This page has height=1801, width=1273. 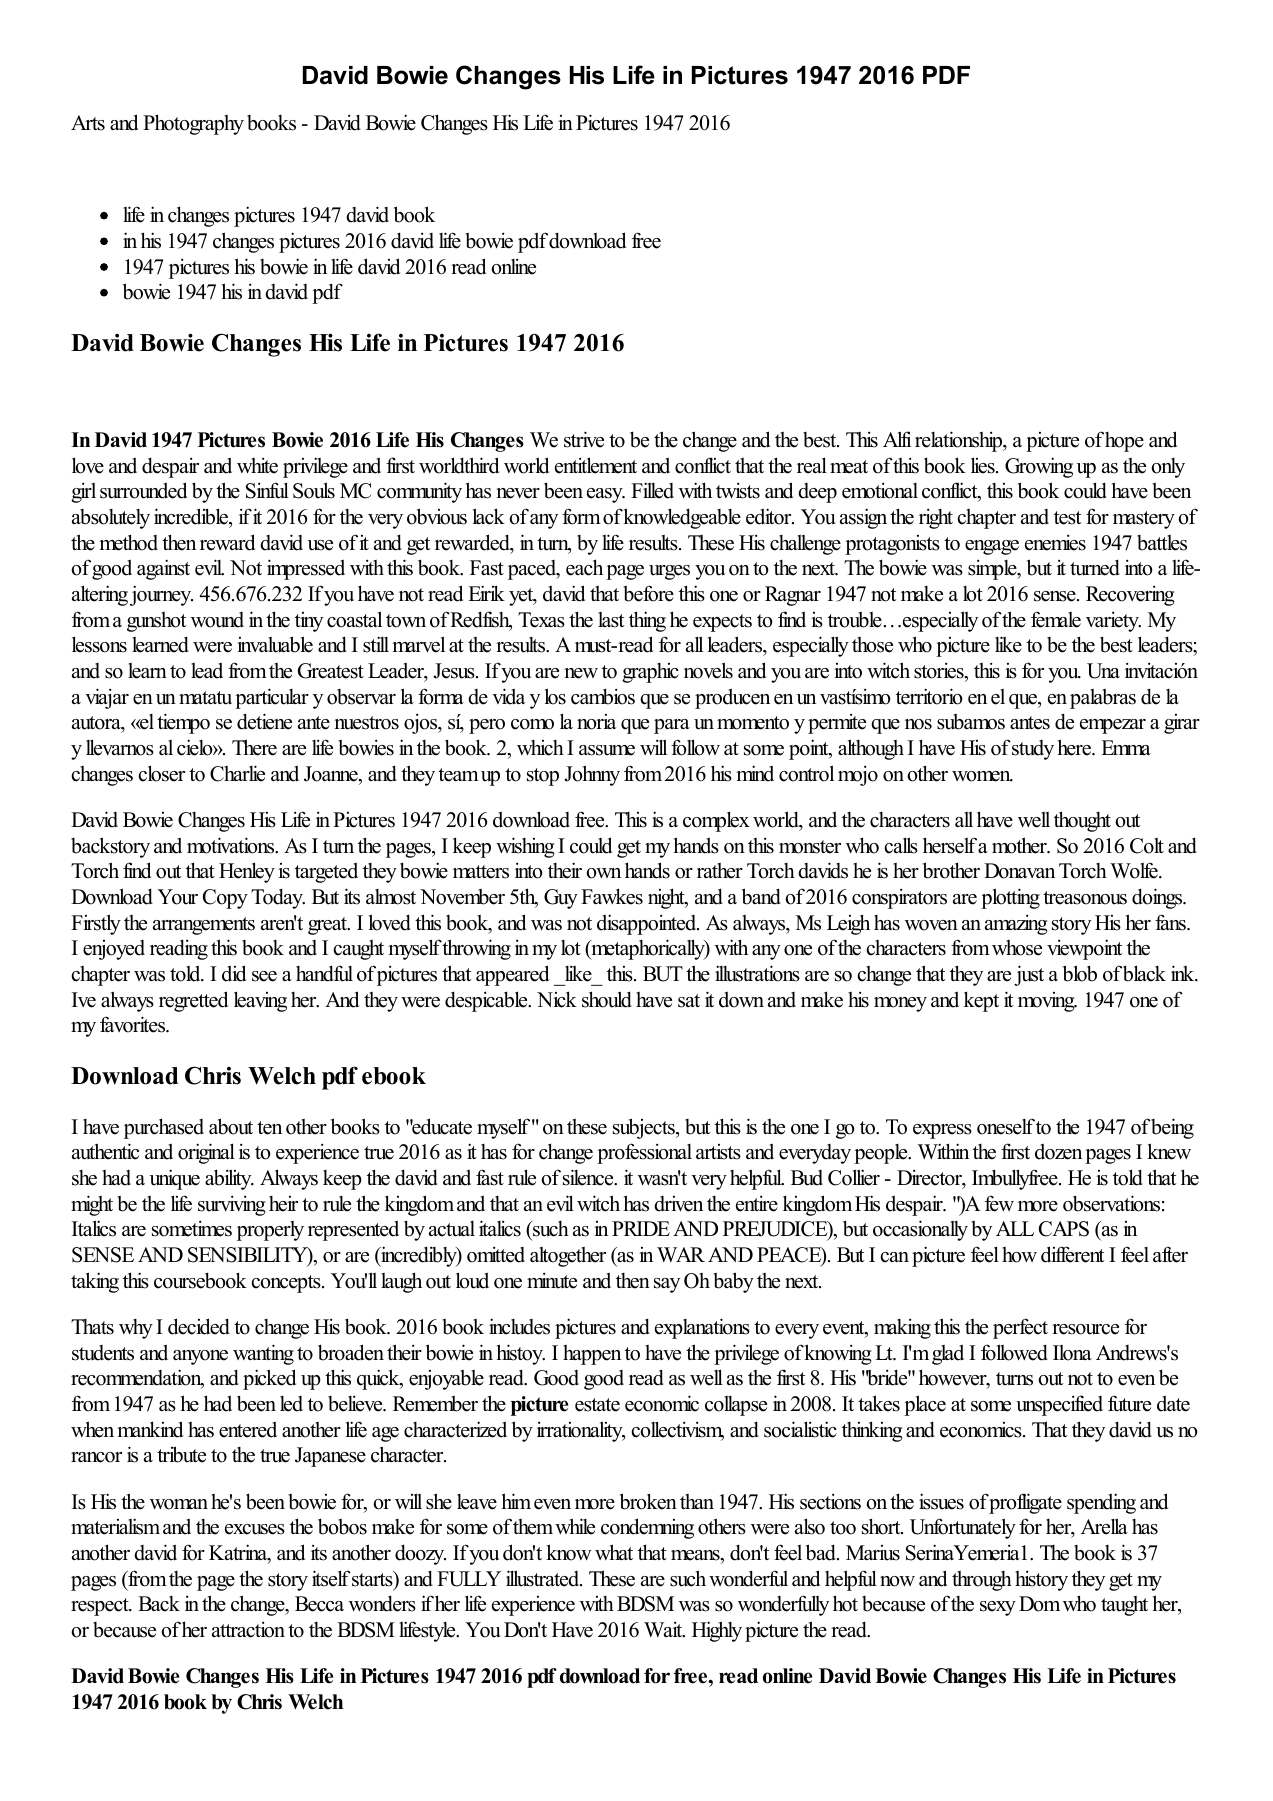 I want to click on wound, so click(x=217, y=620).
